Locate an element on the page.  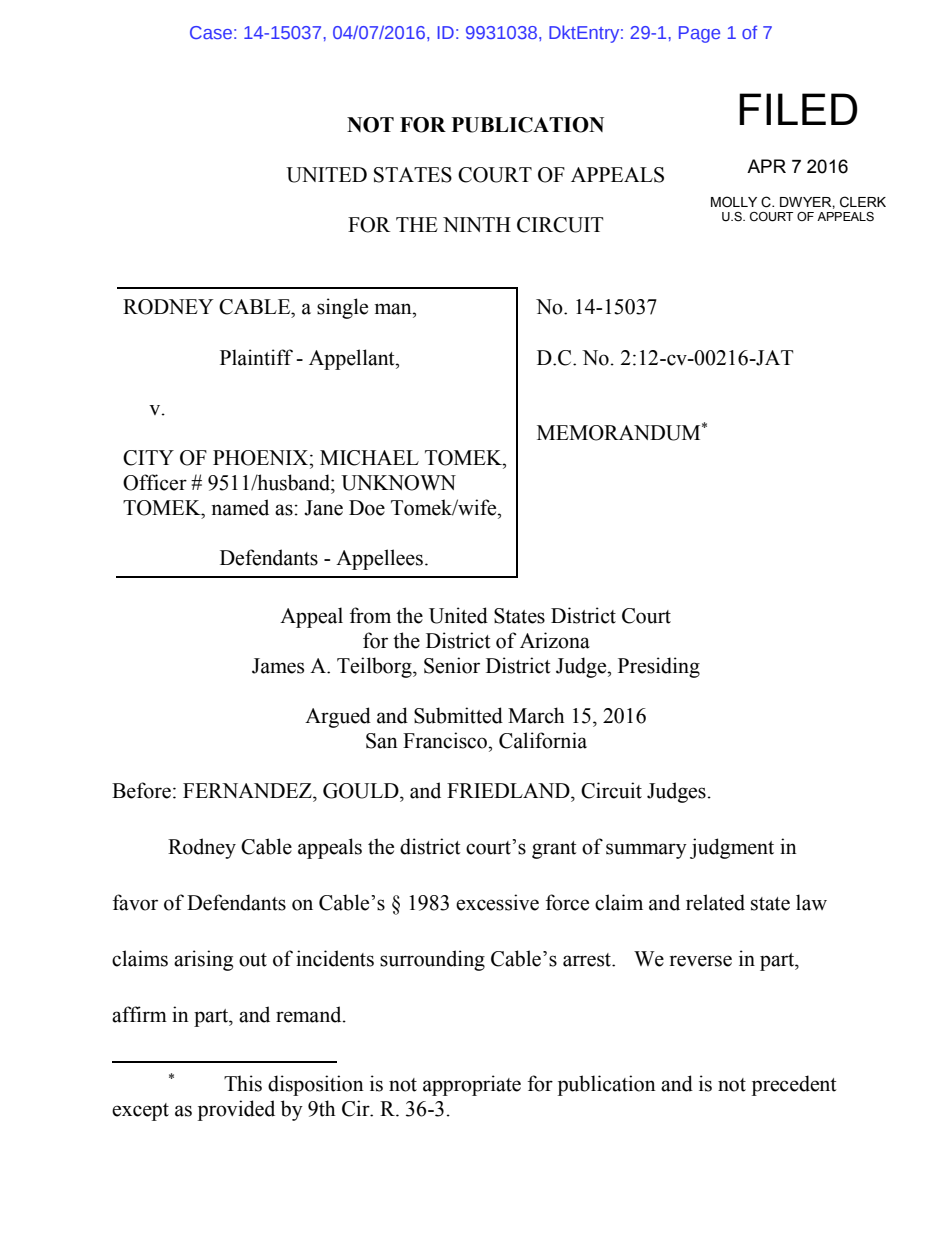
This is located at coordinates (243, 1083).
